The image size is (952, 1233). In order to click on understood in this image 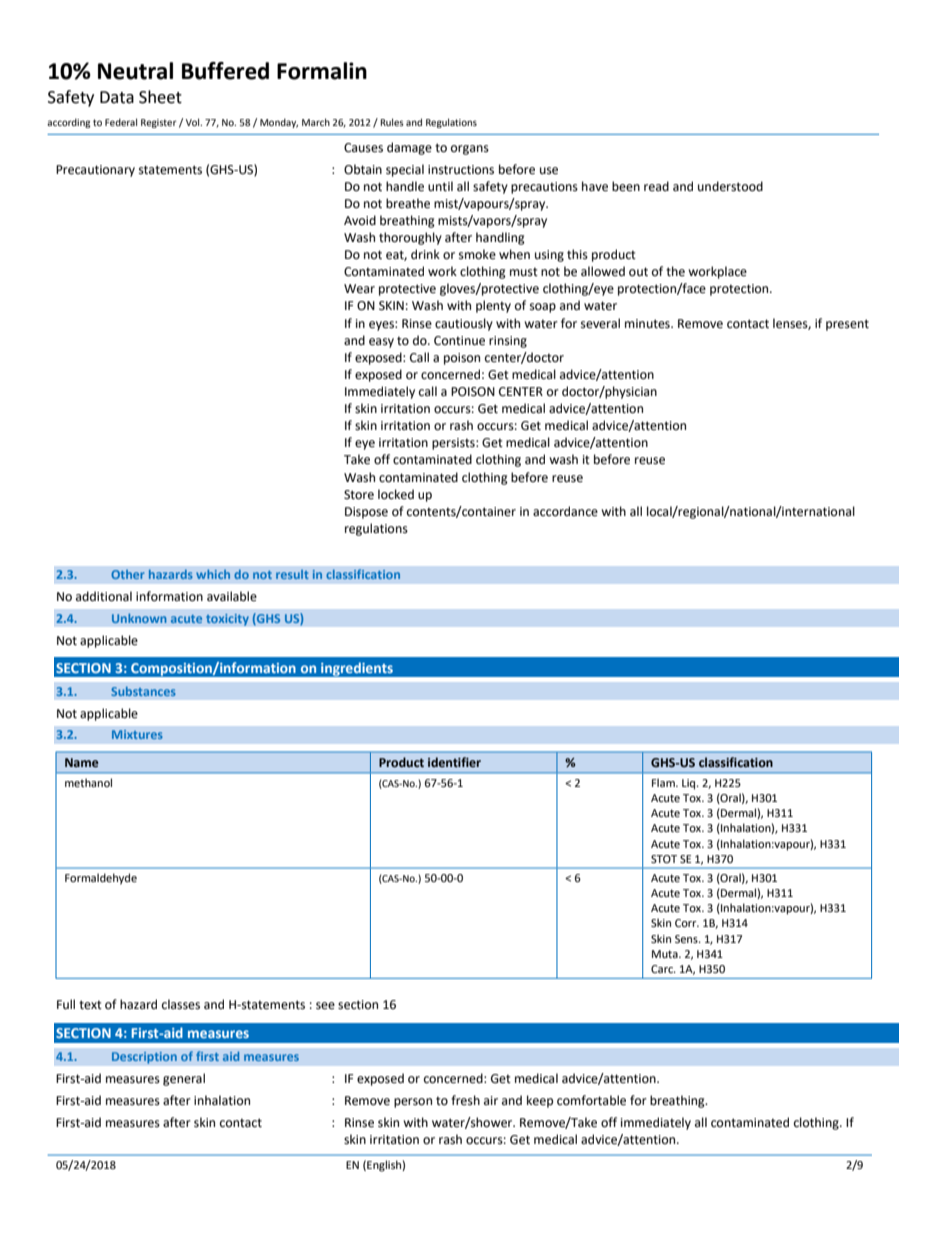, I will do `click(730, 186)`.
